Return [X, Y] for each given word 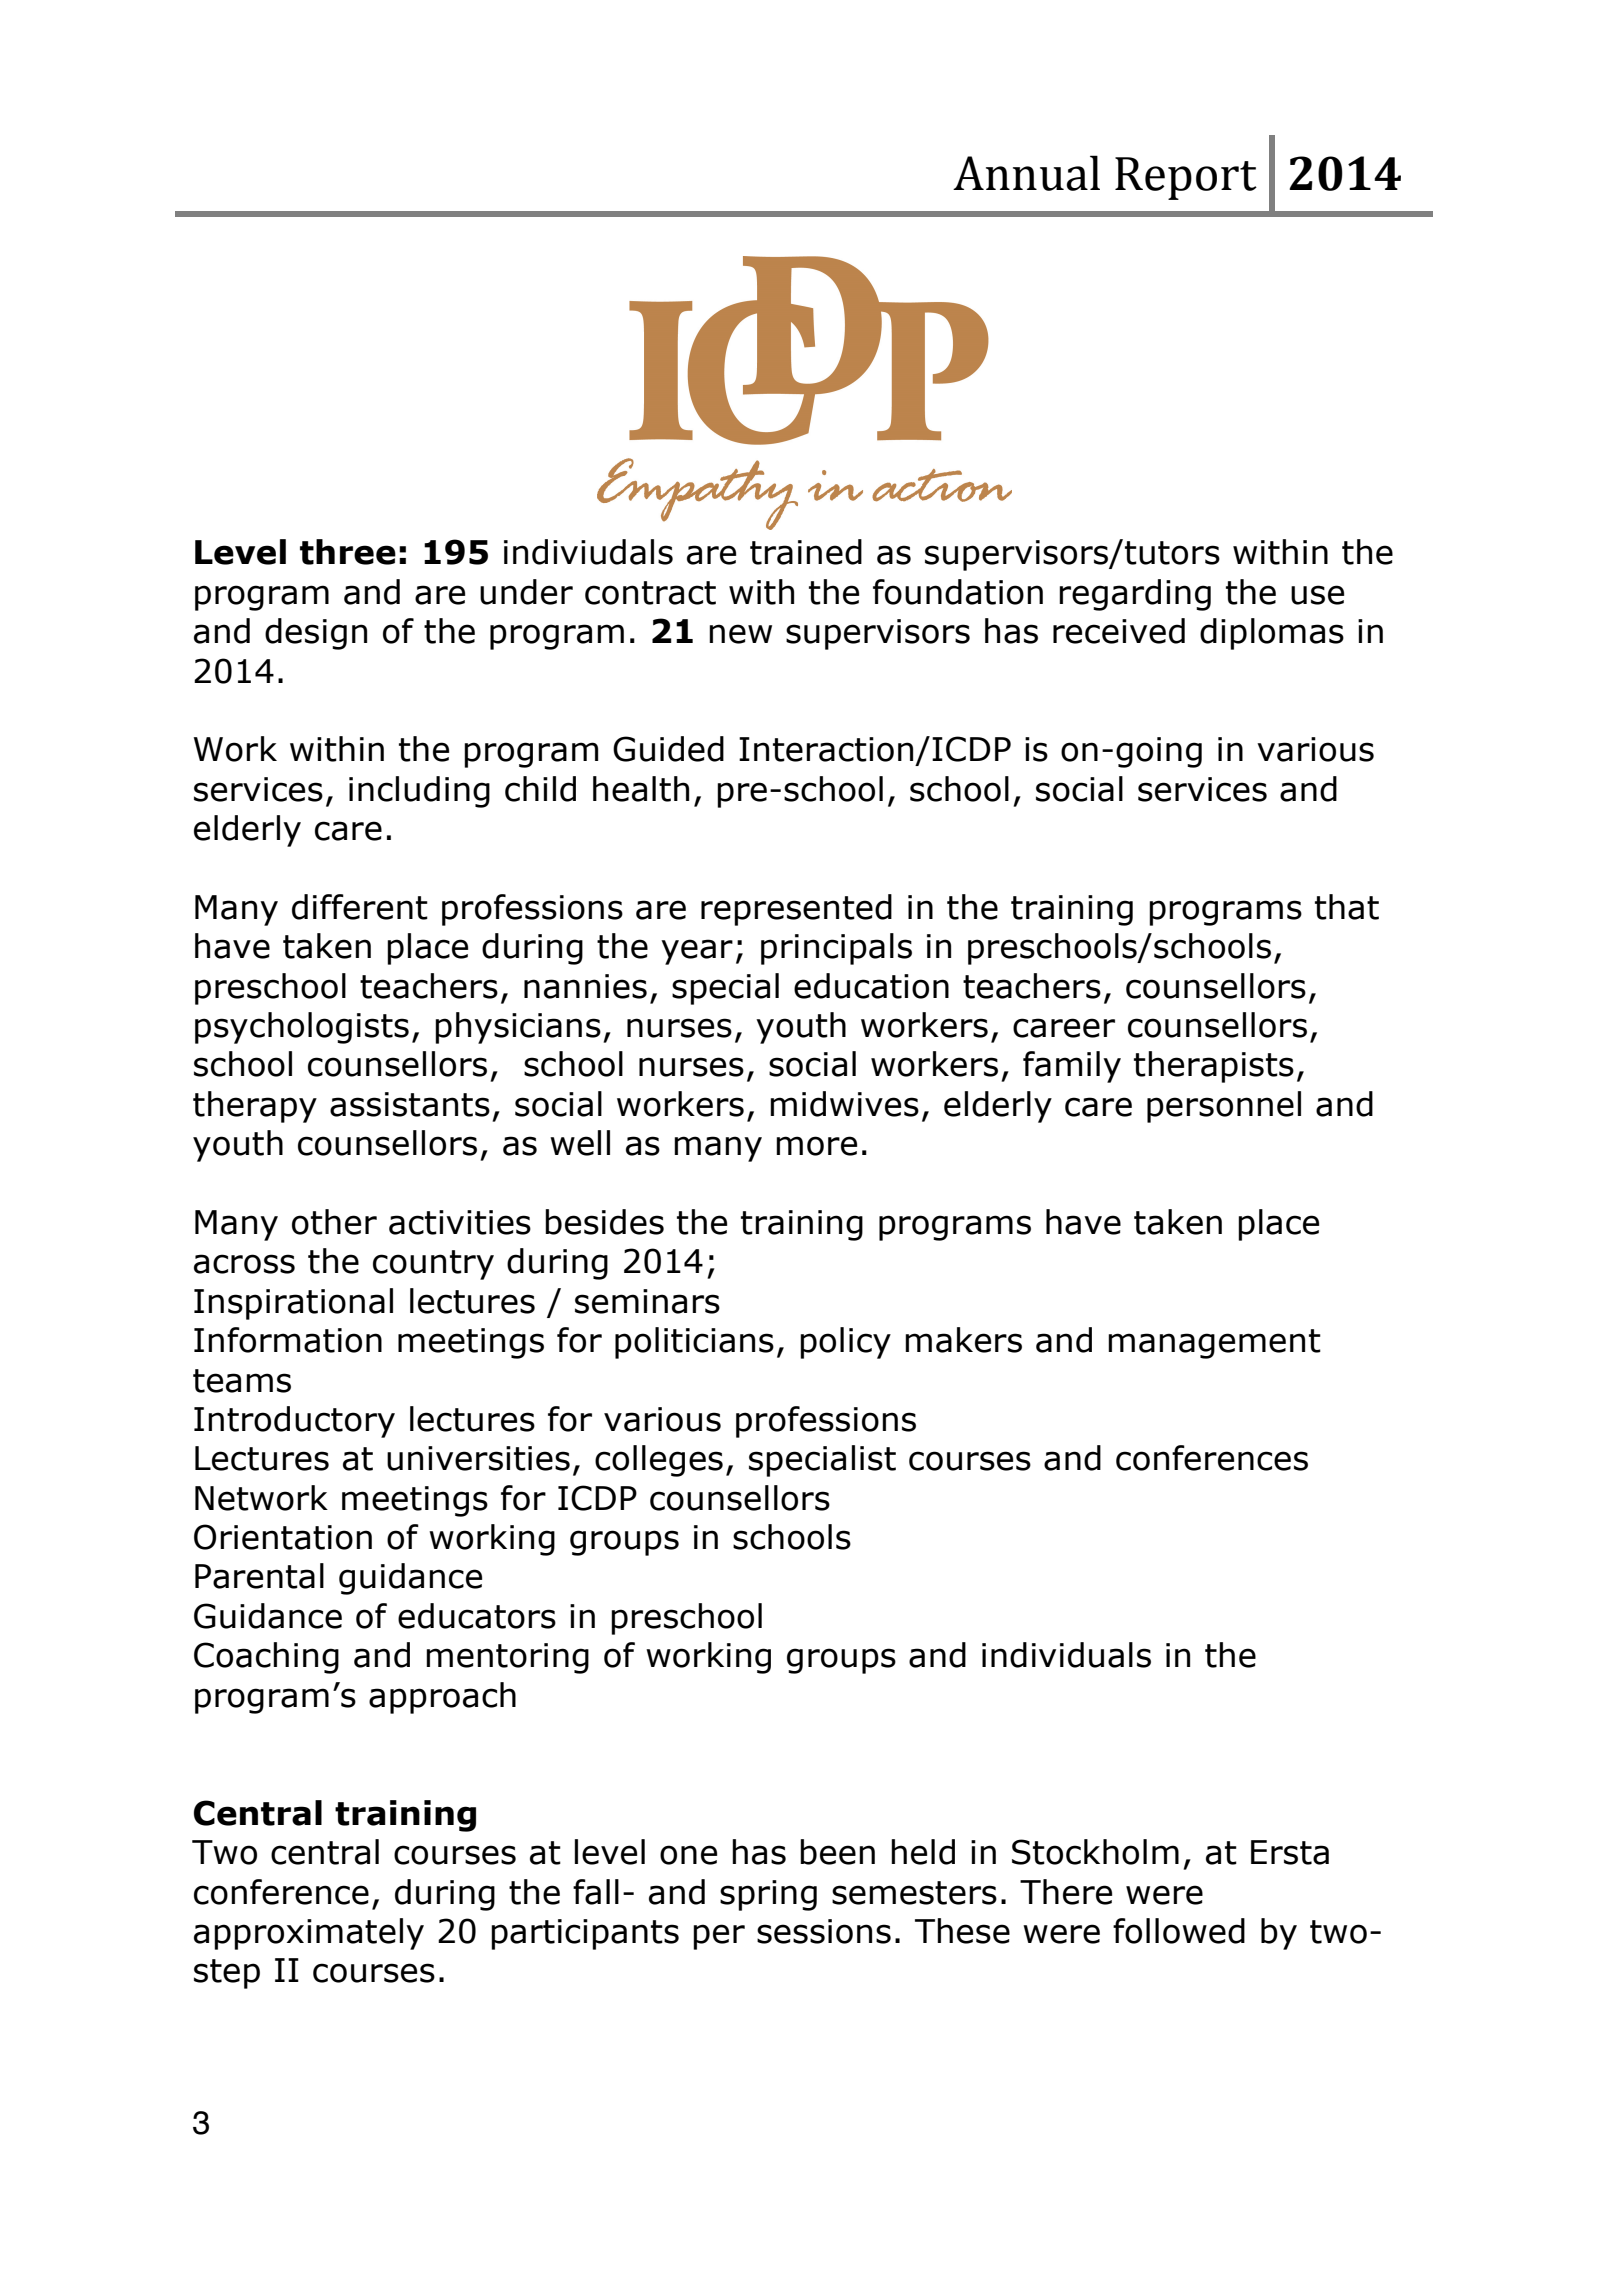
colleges [659, 1461]
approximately [309, 1934]
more [816, 1146]
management [1214, 1344]
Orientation [283, 1537]
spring [768, 1895]
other [334, 1222]
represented [796, 910]
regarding [1135, 595]
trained [806, 552]
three [348, 552]
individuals [1066, 1655]
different [360, 907]
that [1347, 907]
